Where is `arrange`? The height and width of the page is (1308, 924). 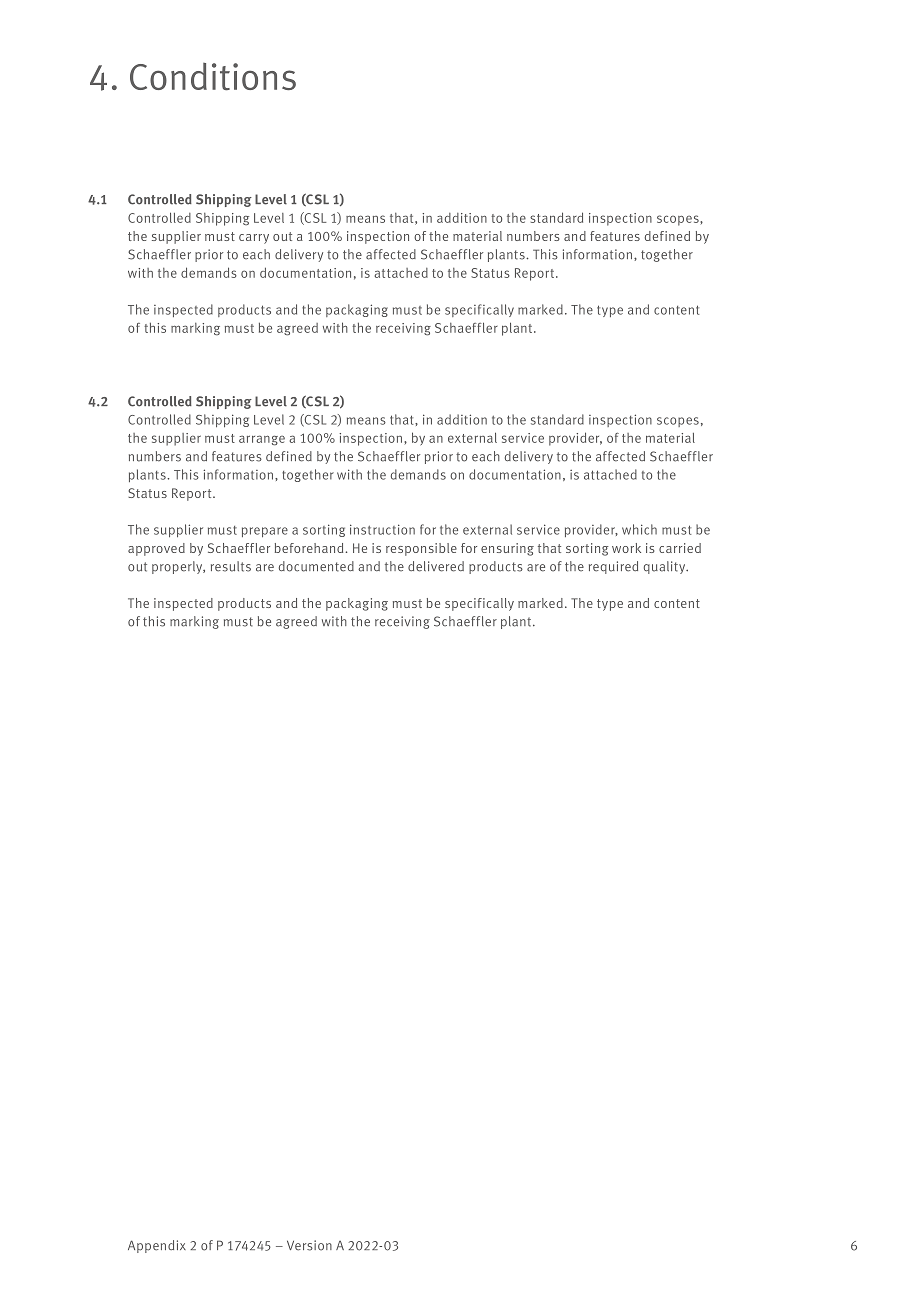 arrange is located at coordinates (262, 440).
